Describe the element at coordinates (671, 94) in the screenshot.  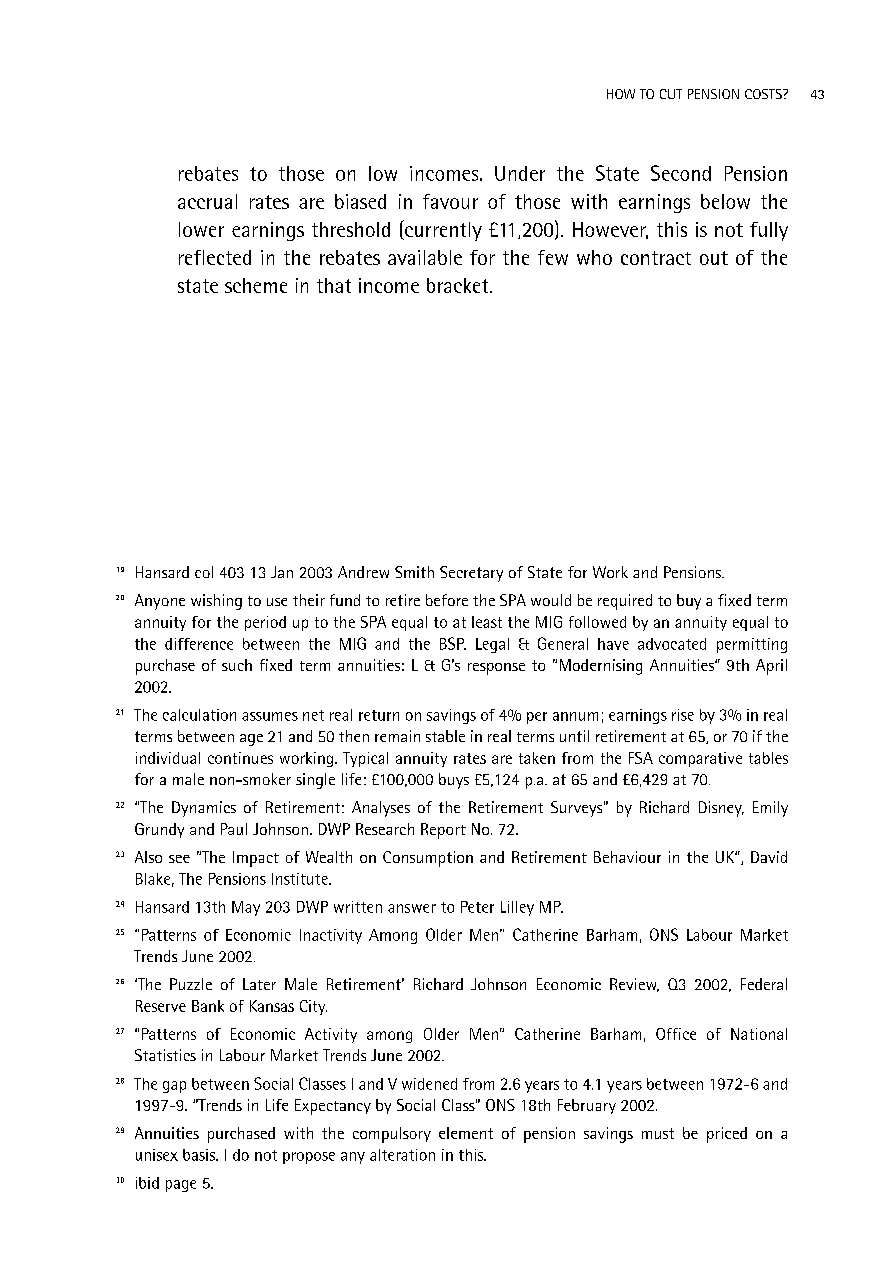
I see `CUT` at that location.
